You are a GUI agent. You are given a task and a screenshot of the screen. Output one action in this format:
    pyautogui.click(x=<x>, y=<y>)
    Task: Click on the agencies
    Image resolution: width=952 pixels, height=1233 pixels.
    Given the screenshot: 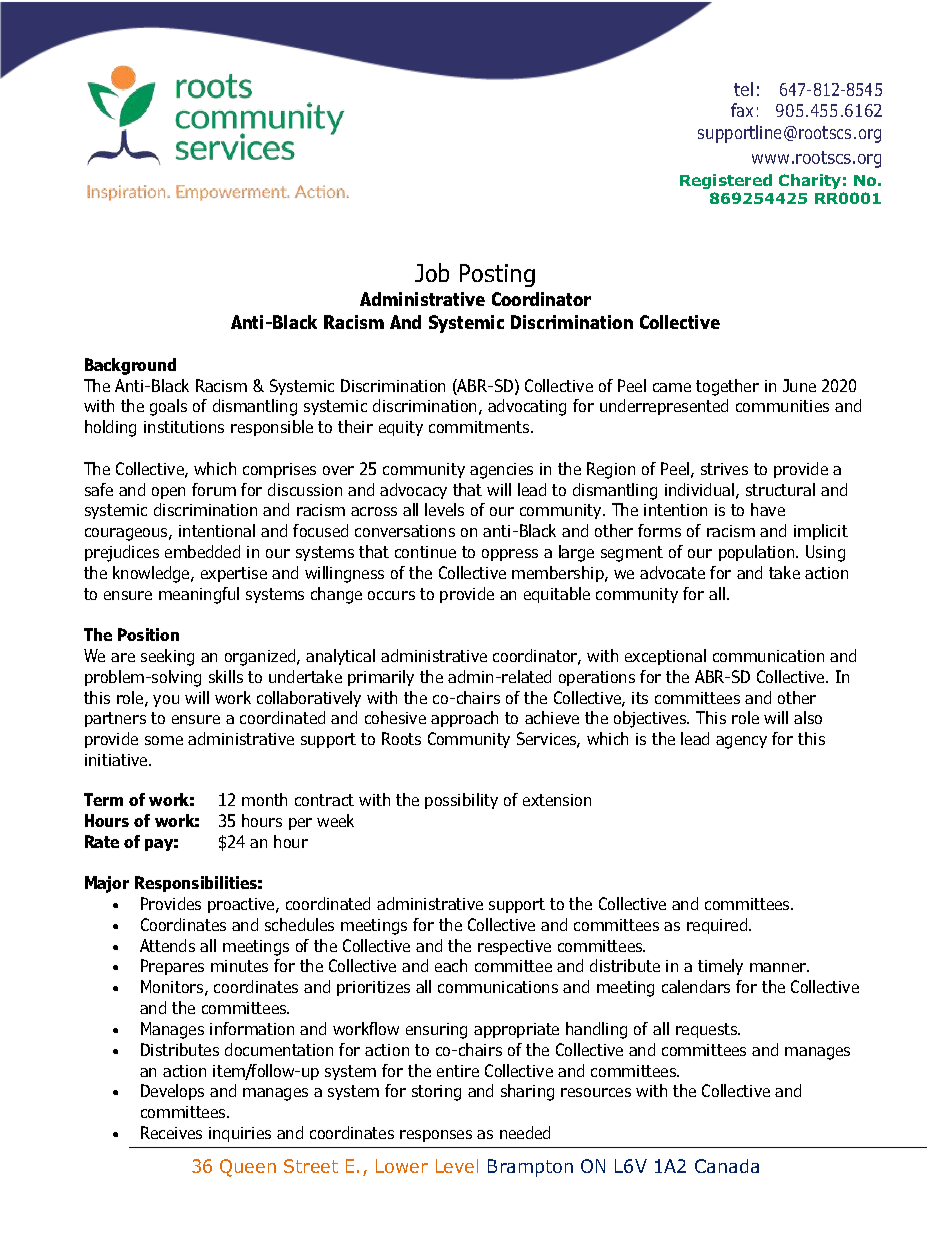 What is the action you would take?
    pyautogui.click(x=501, y=471)
